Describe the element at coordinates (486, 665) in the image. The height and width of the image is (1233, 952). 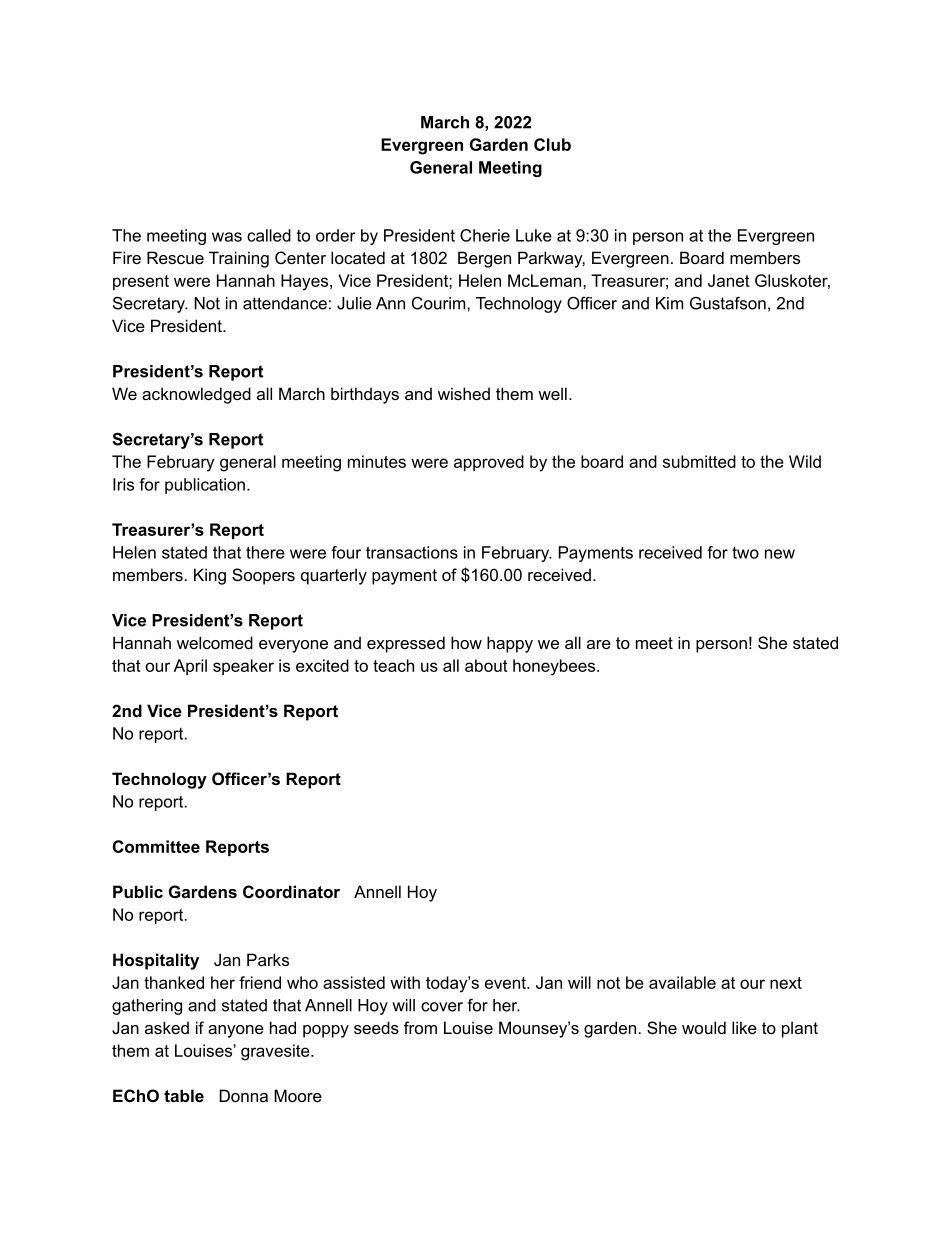
I see `about` at that location.
